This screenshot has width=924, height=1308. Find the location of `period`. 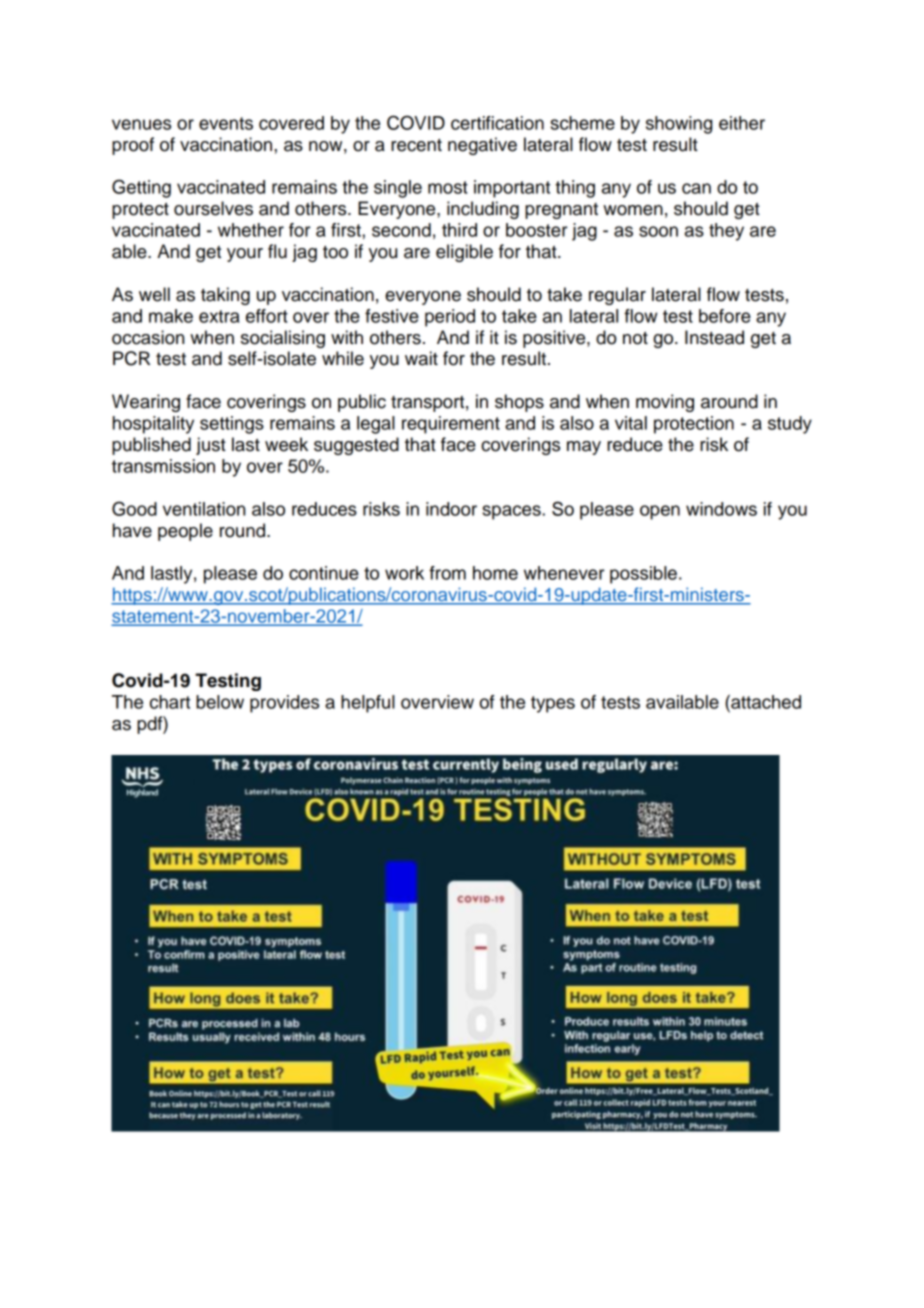

period is located at coordinates (450, 318).
